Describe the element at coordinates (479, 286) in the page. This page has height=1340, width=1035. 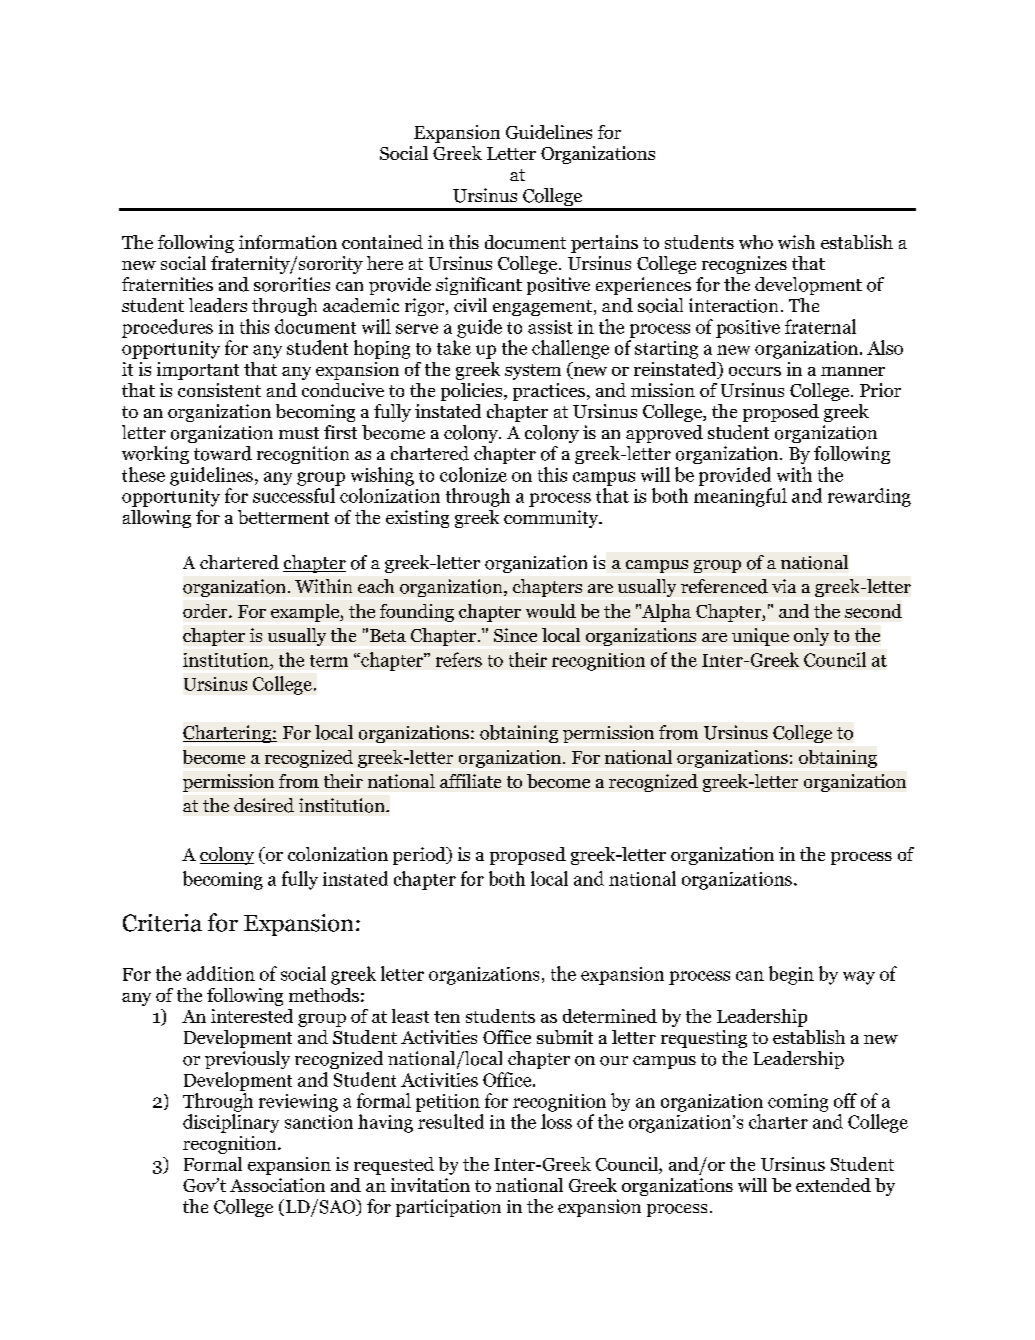
I see `significant` at that location.
